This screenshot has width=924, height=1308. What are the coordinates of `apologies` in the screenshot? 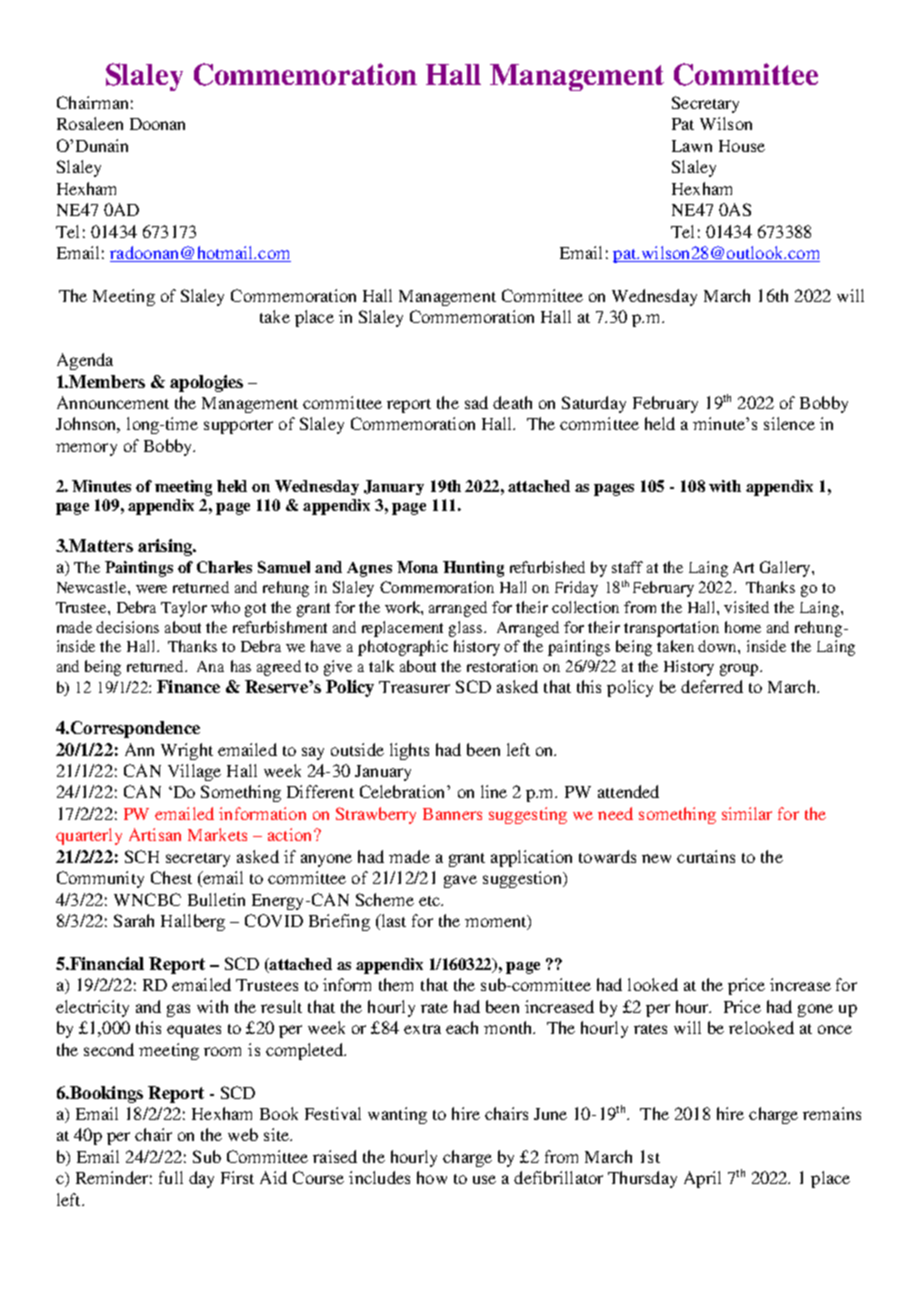 It's located at (206, 383).
